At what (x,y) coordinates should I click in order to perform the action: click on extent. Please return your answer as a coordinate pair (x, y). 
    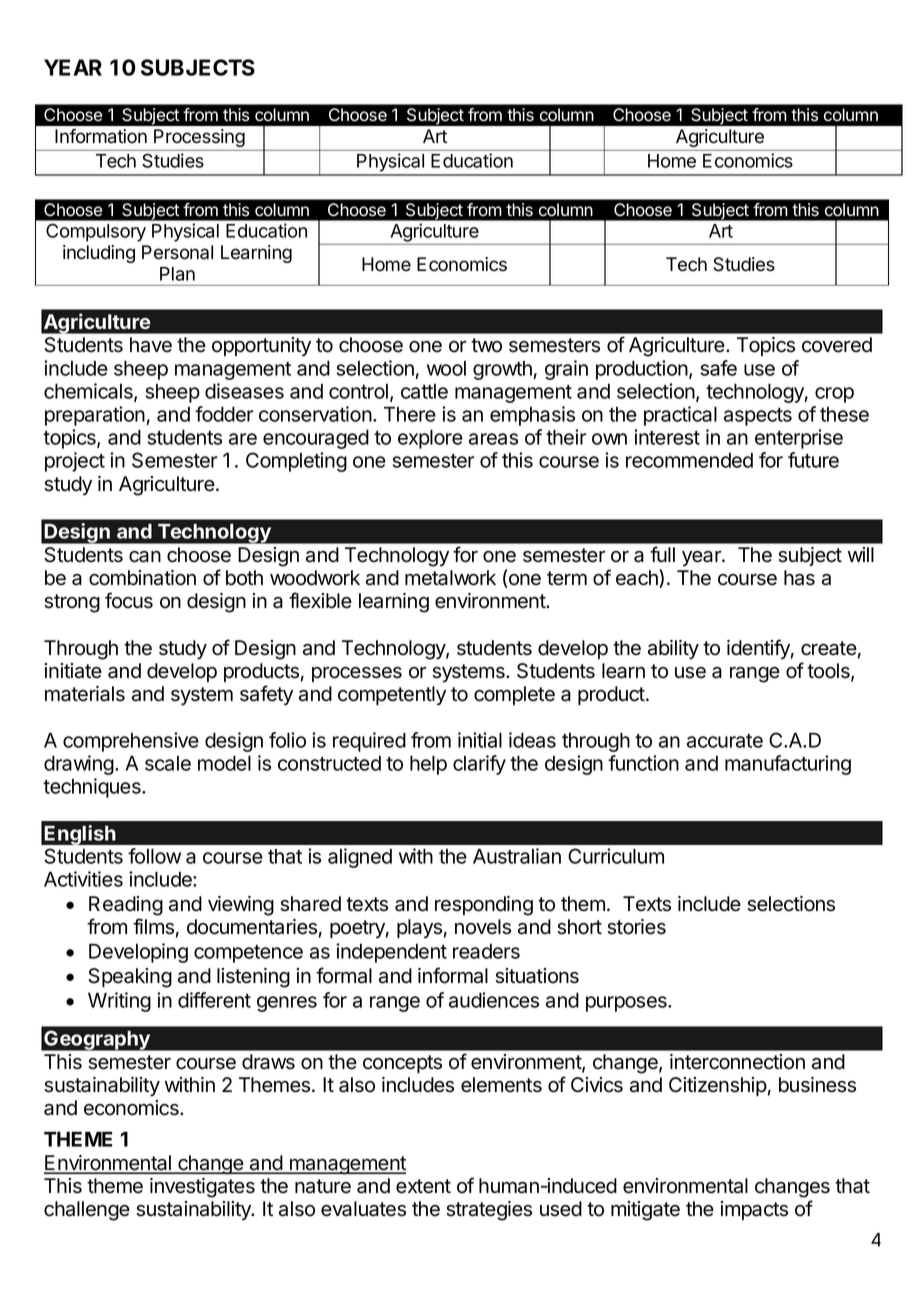
    Looking at the image, I should click on (423, 1186).
